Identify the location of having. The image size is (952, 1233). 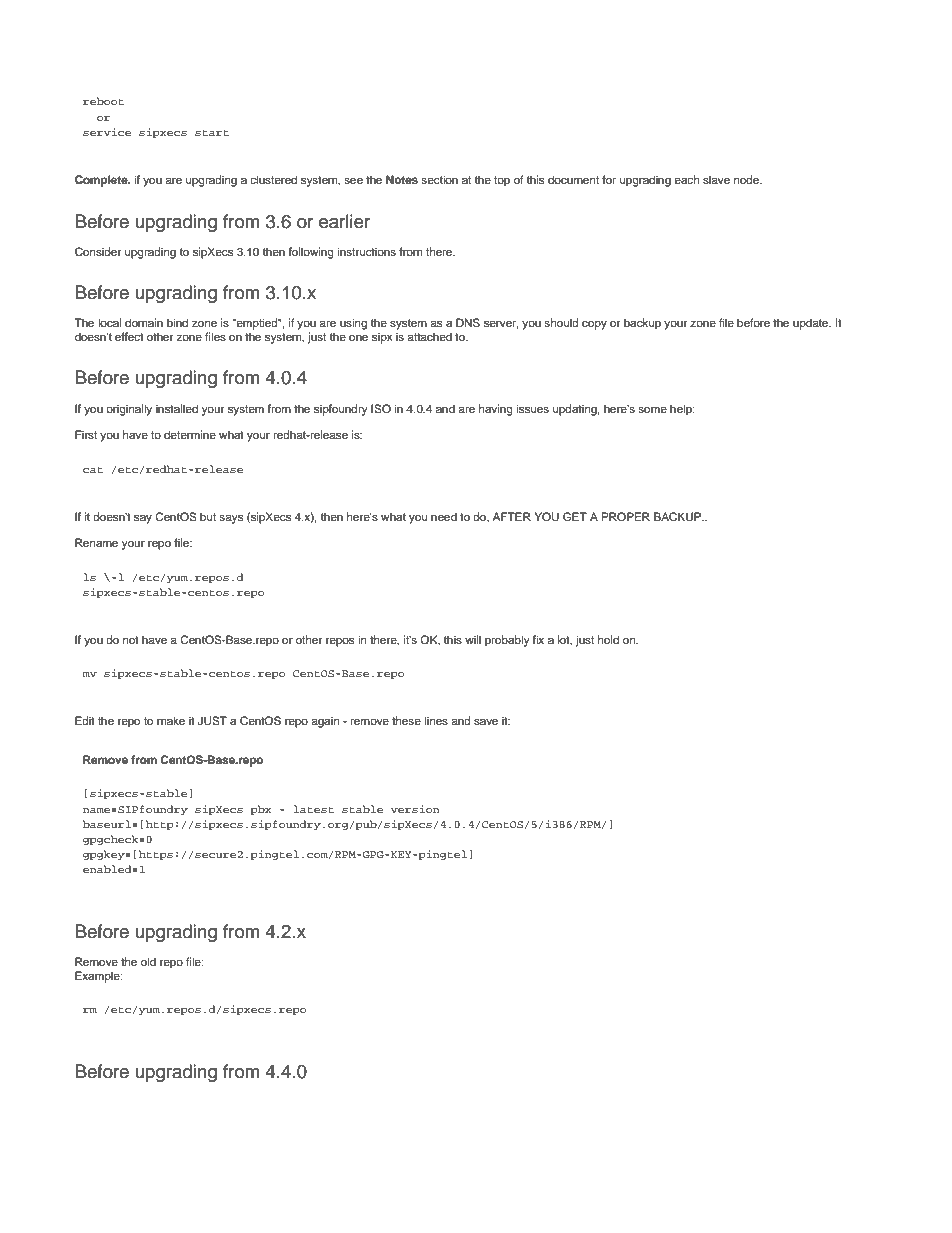
(496, 410).
